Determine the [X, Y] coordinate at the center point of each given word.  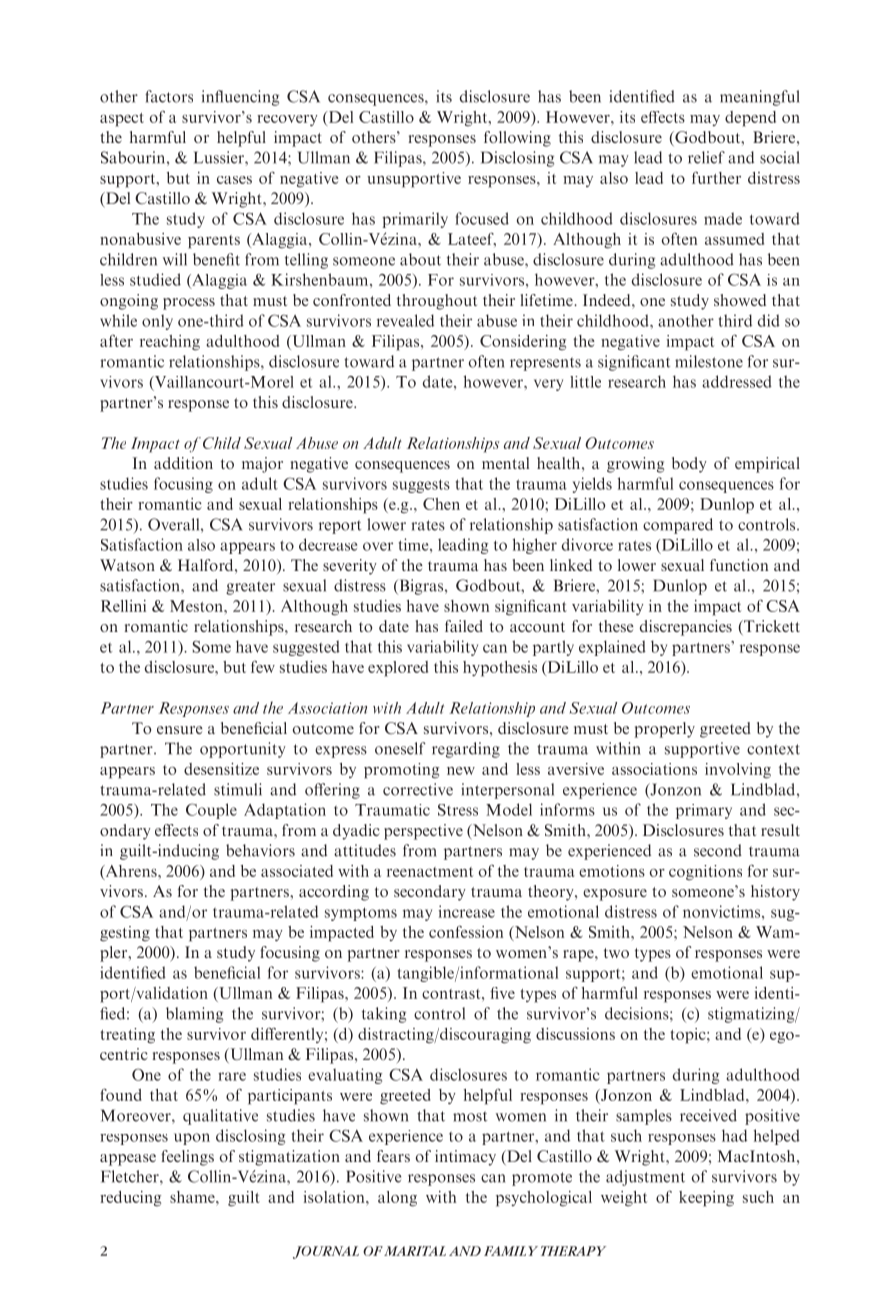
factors [169, 96]
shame [193, 1197]
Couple [211, 811]
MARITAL [415, 1251]
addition [183, 463]
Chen [441, 504]
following [517, 139]
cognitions [705, 873]
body [689, 465]
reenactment [430, 872]
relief [706, 157]
